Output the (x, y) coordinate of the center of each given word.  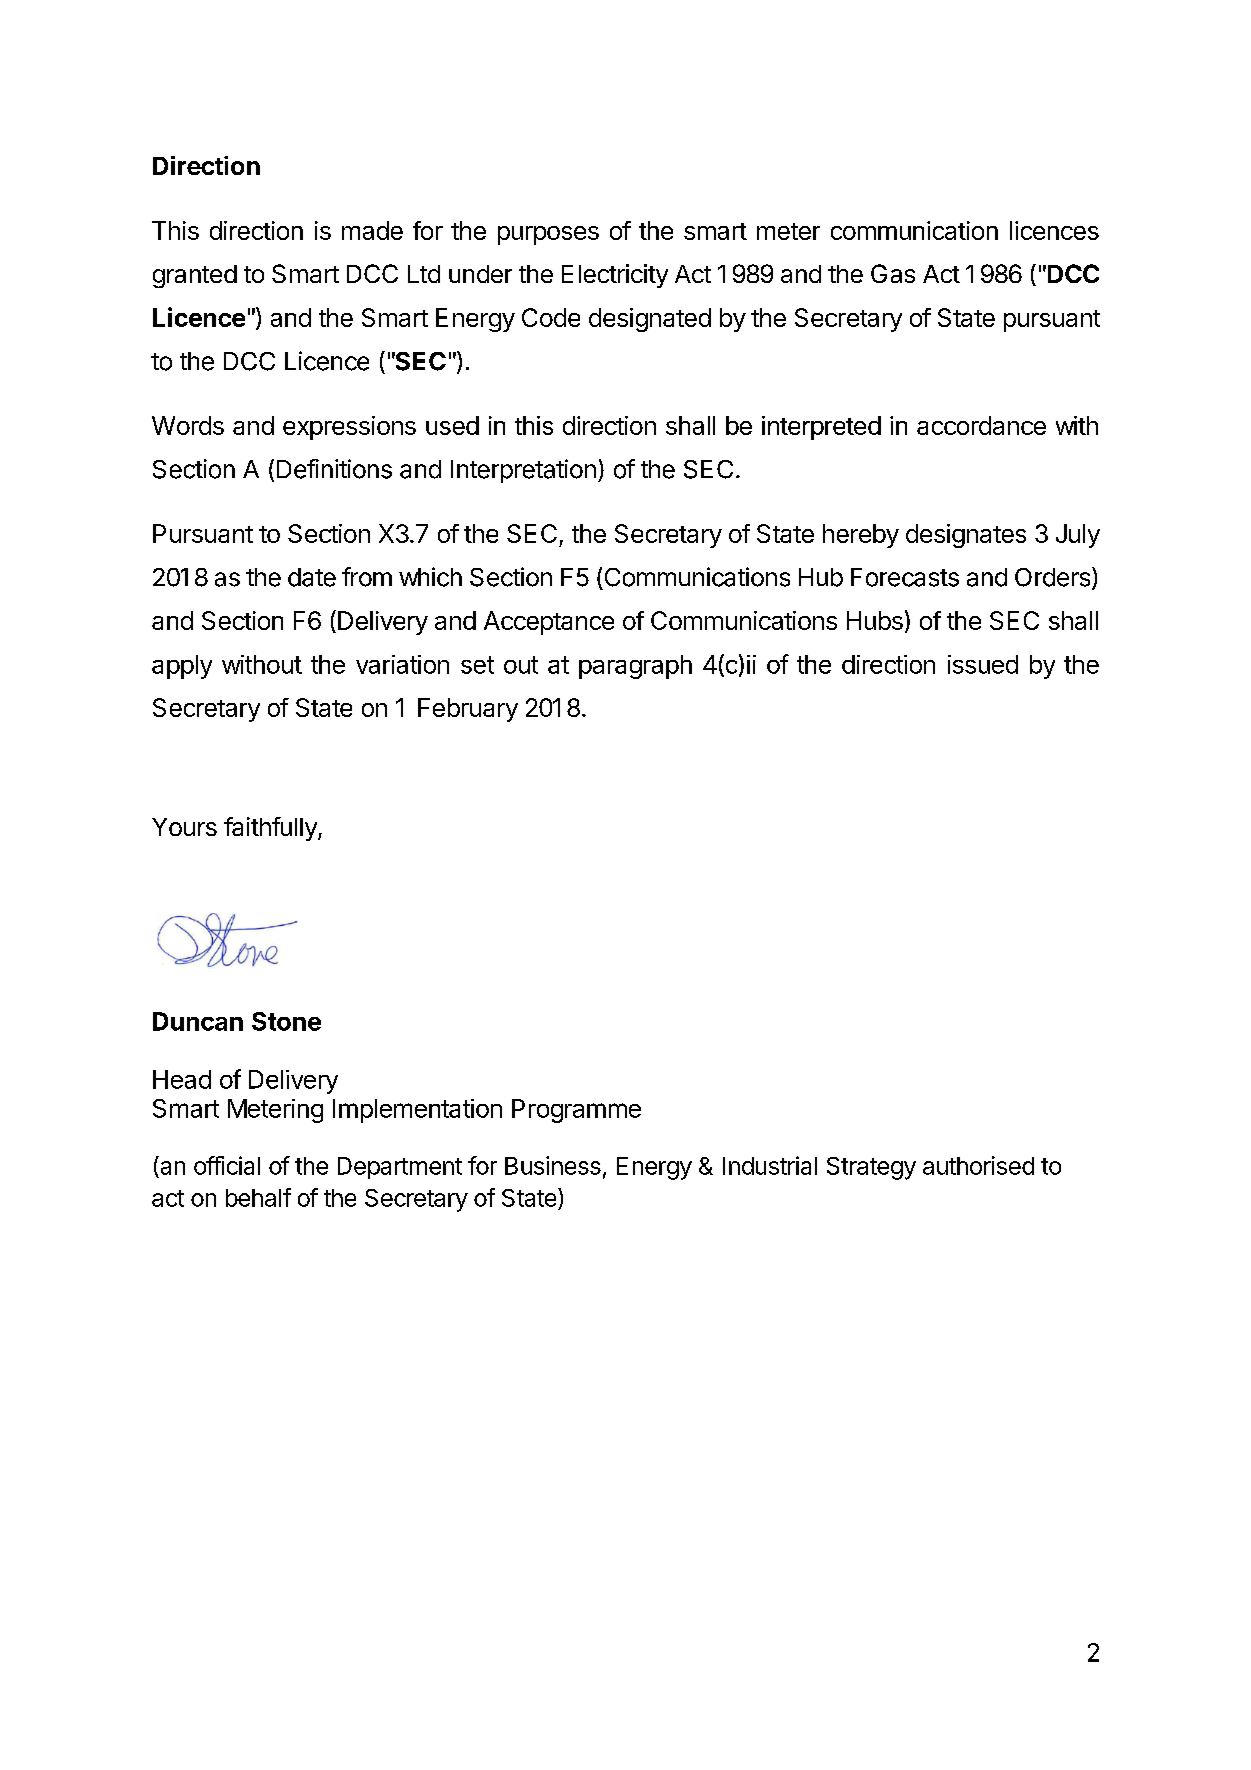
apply (182, 667)
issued (983, 664)
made (372, 230)
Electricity (615, 276)
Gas (893, 273)
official (227, 1165)
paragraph (635, 667)
